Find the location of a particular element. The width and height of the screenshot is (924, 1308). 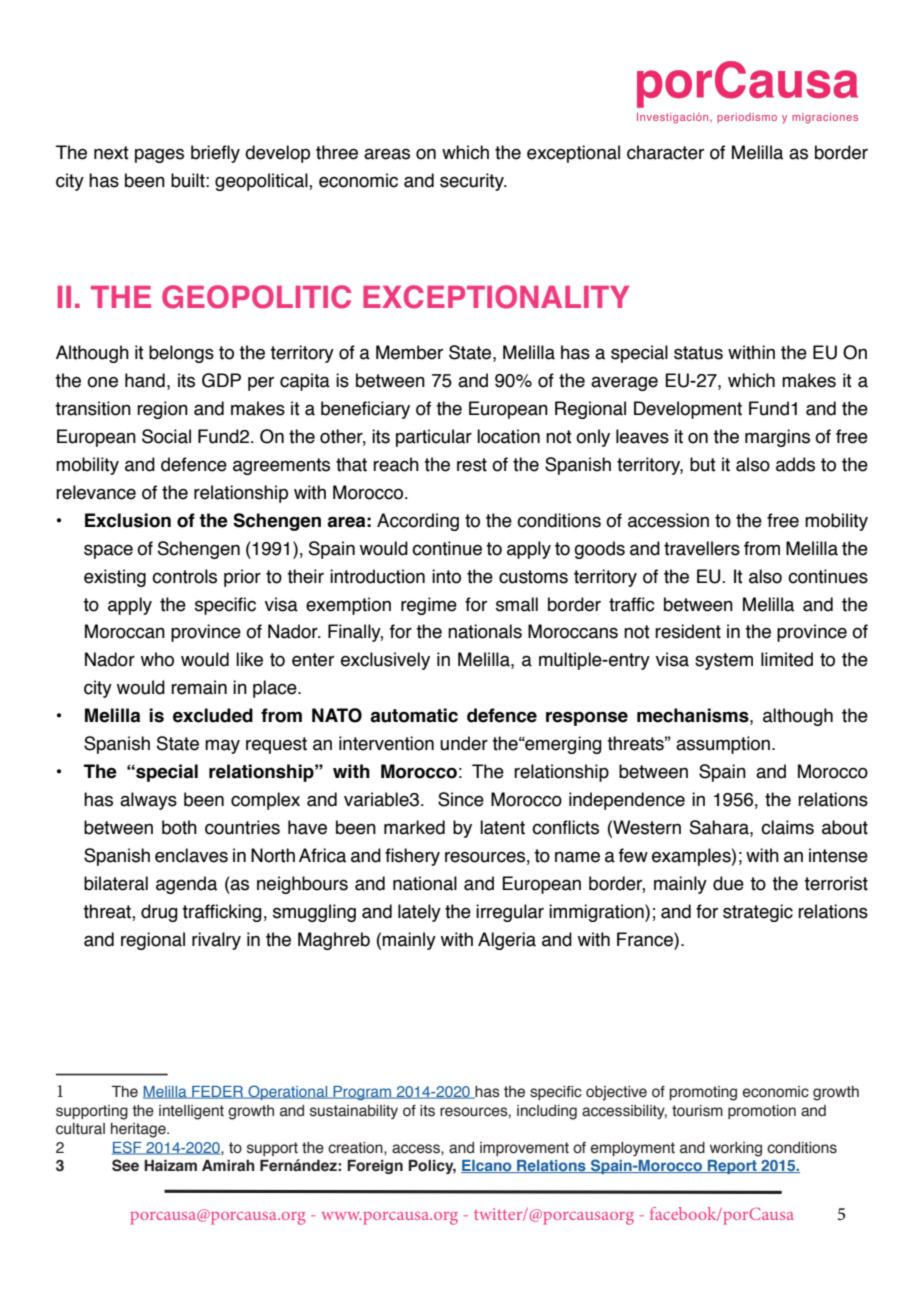

security is located at coordinates (473, 182).
